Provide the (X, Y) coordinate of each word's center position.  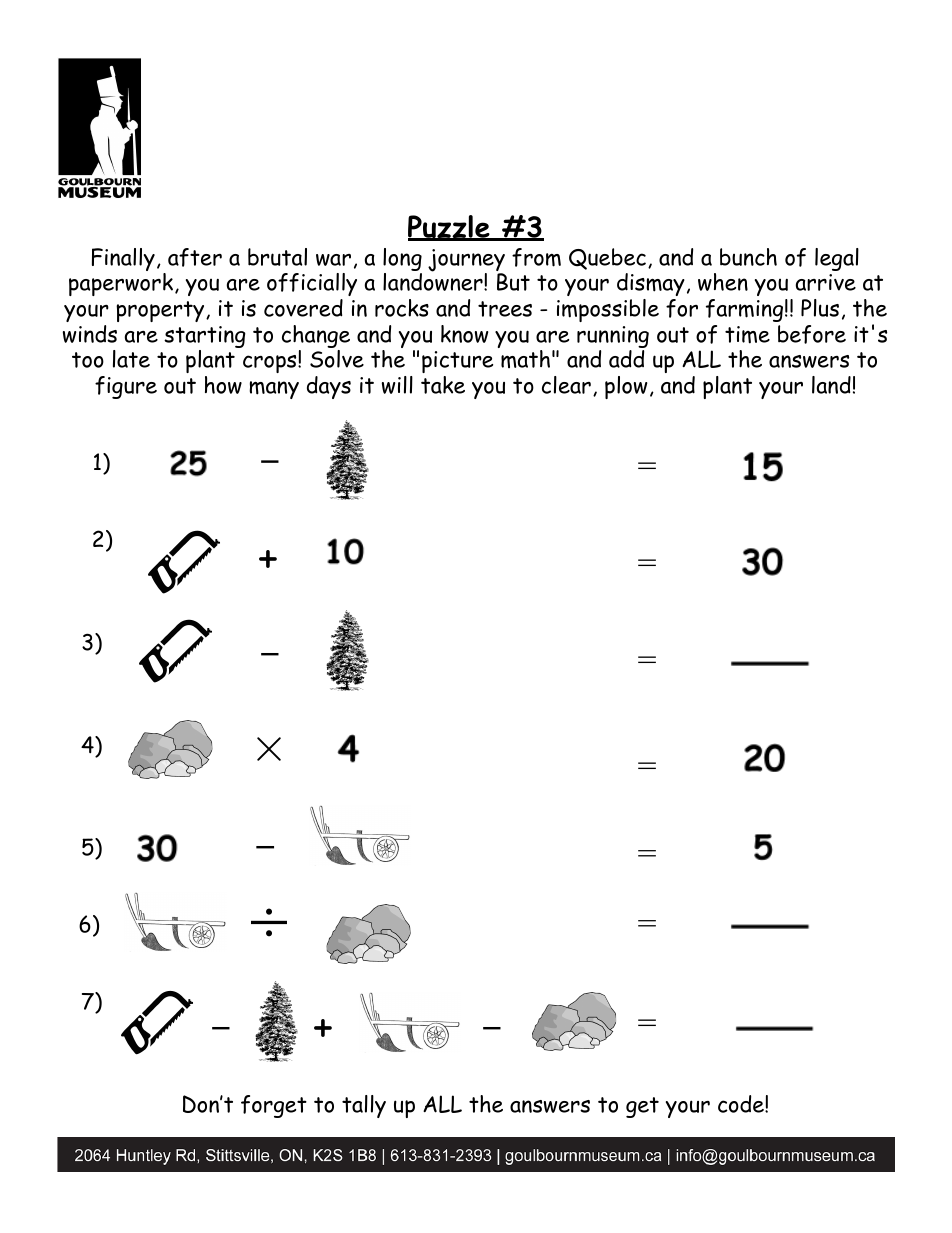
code (742, 1104)
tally (364, 1106)
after (195, 257)
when (723, 282)
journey (466, 261)
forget (274, 1106)
